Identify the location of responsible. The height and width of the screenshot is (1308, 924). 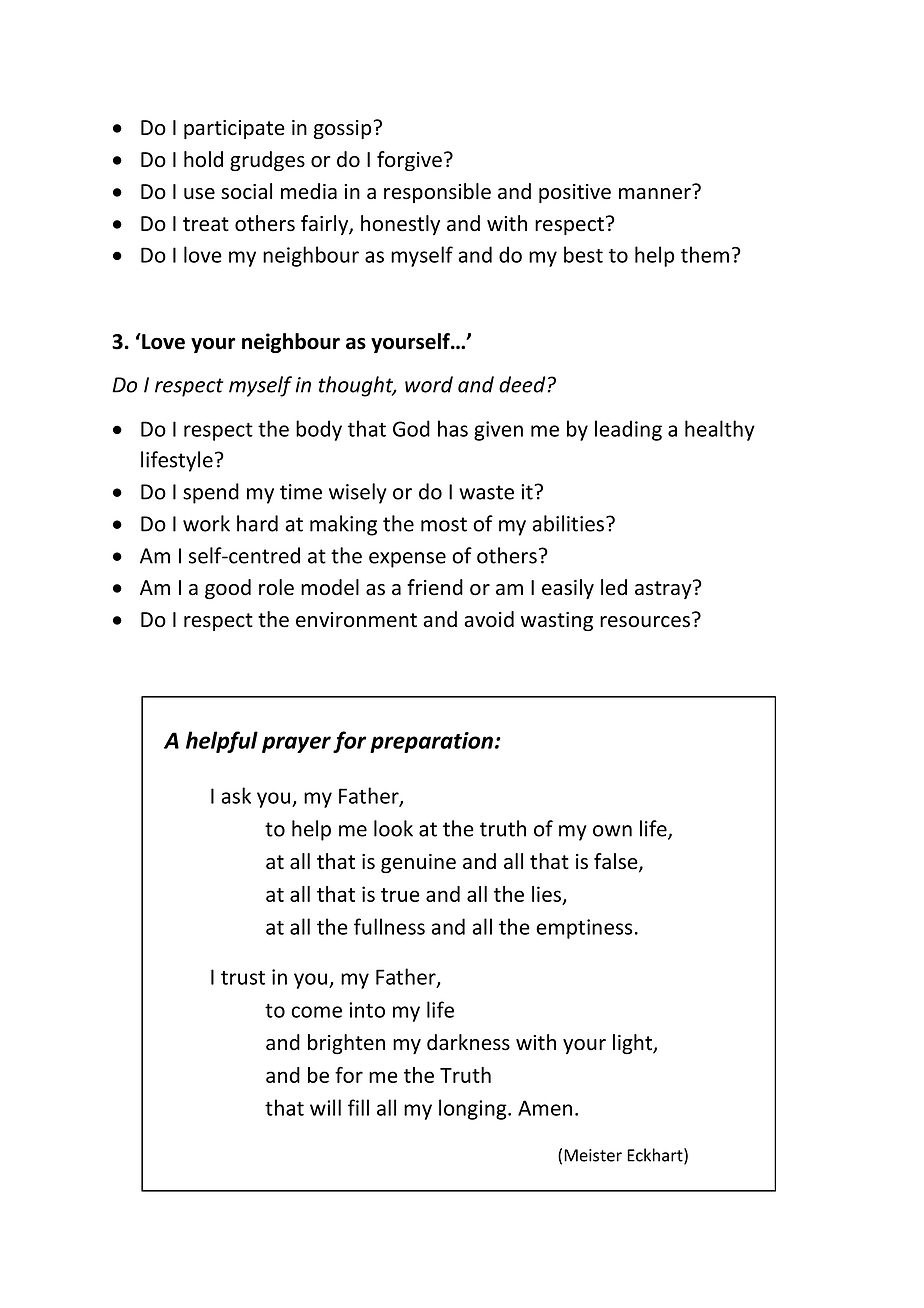
(437, 193).
